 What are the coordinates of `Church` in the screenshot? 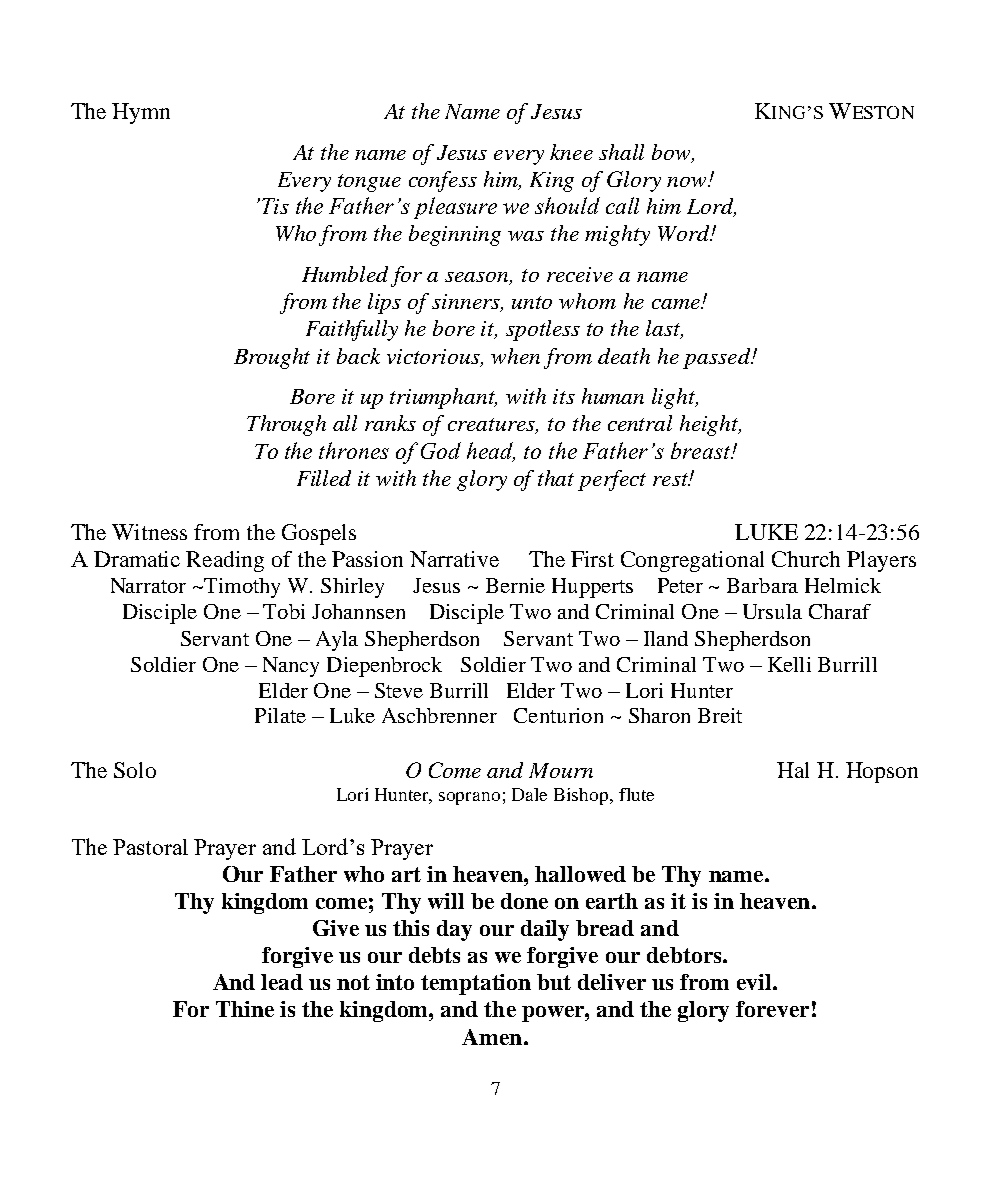 It's located at (806, 559).
